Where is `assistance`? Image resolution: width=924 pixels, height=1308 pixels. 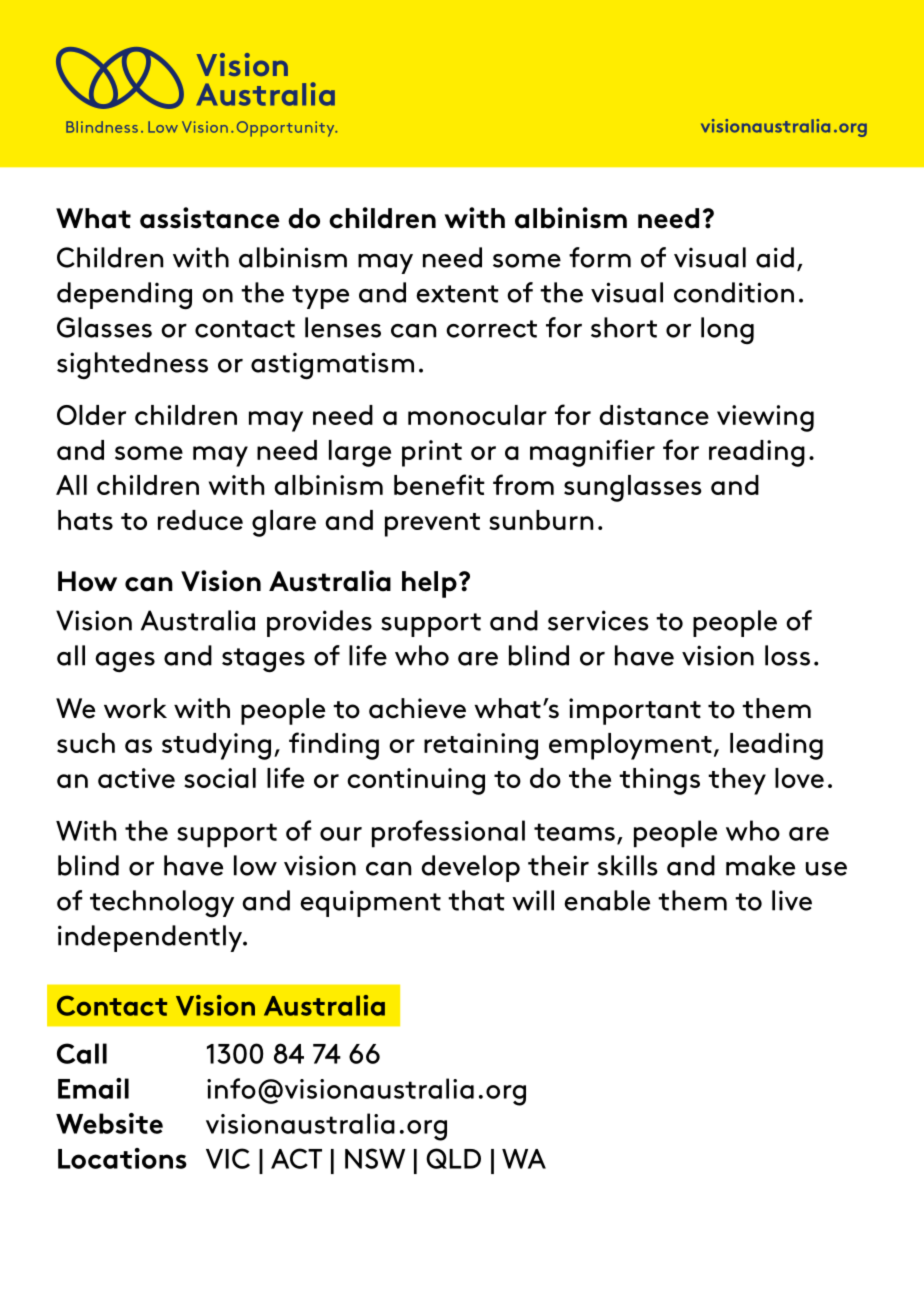 assistance is located at coordinates (209, 218).
